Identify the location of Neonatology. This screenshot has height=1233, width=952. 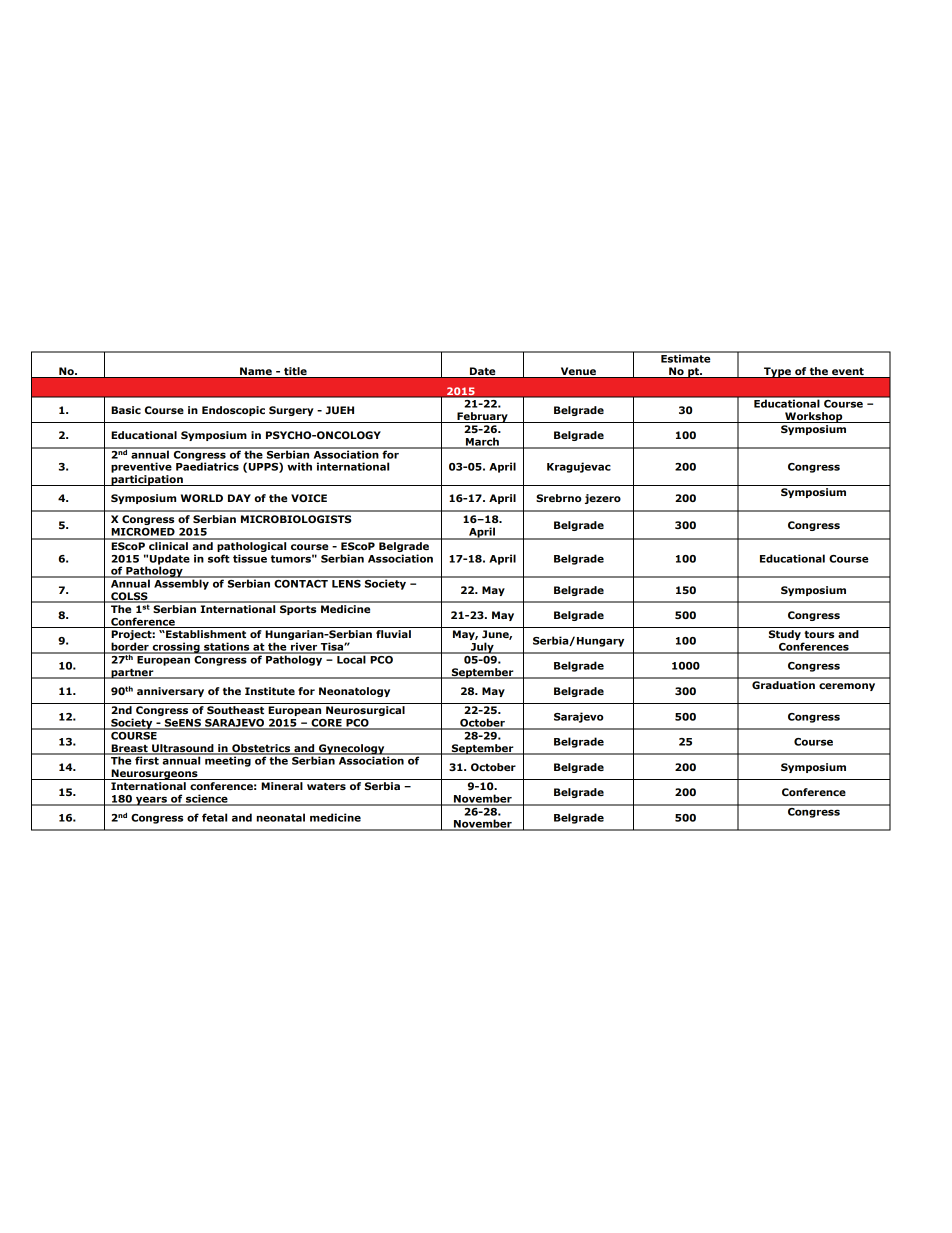
(354, 692).
